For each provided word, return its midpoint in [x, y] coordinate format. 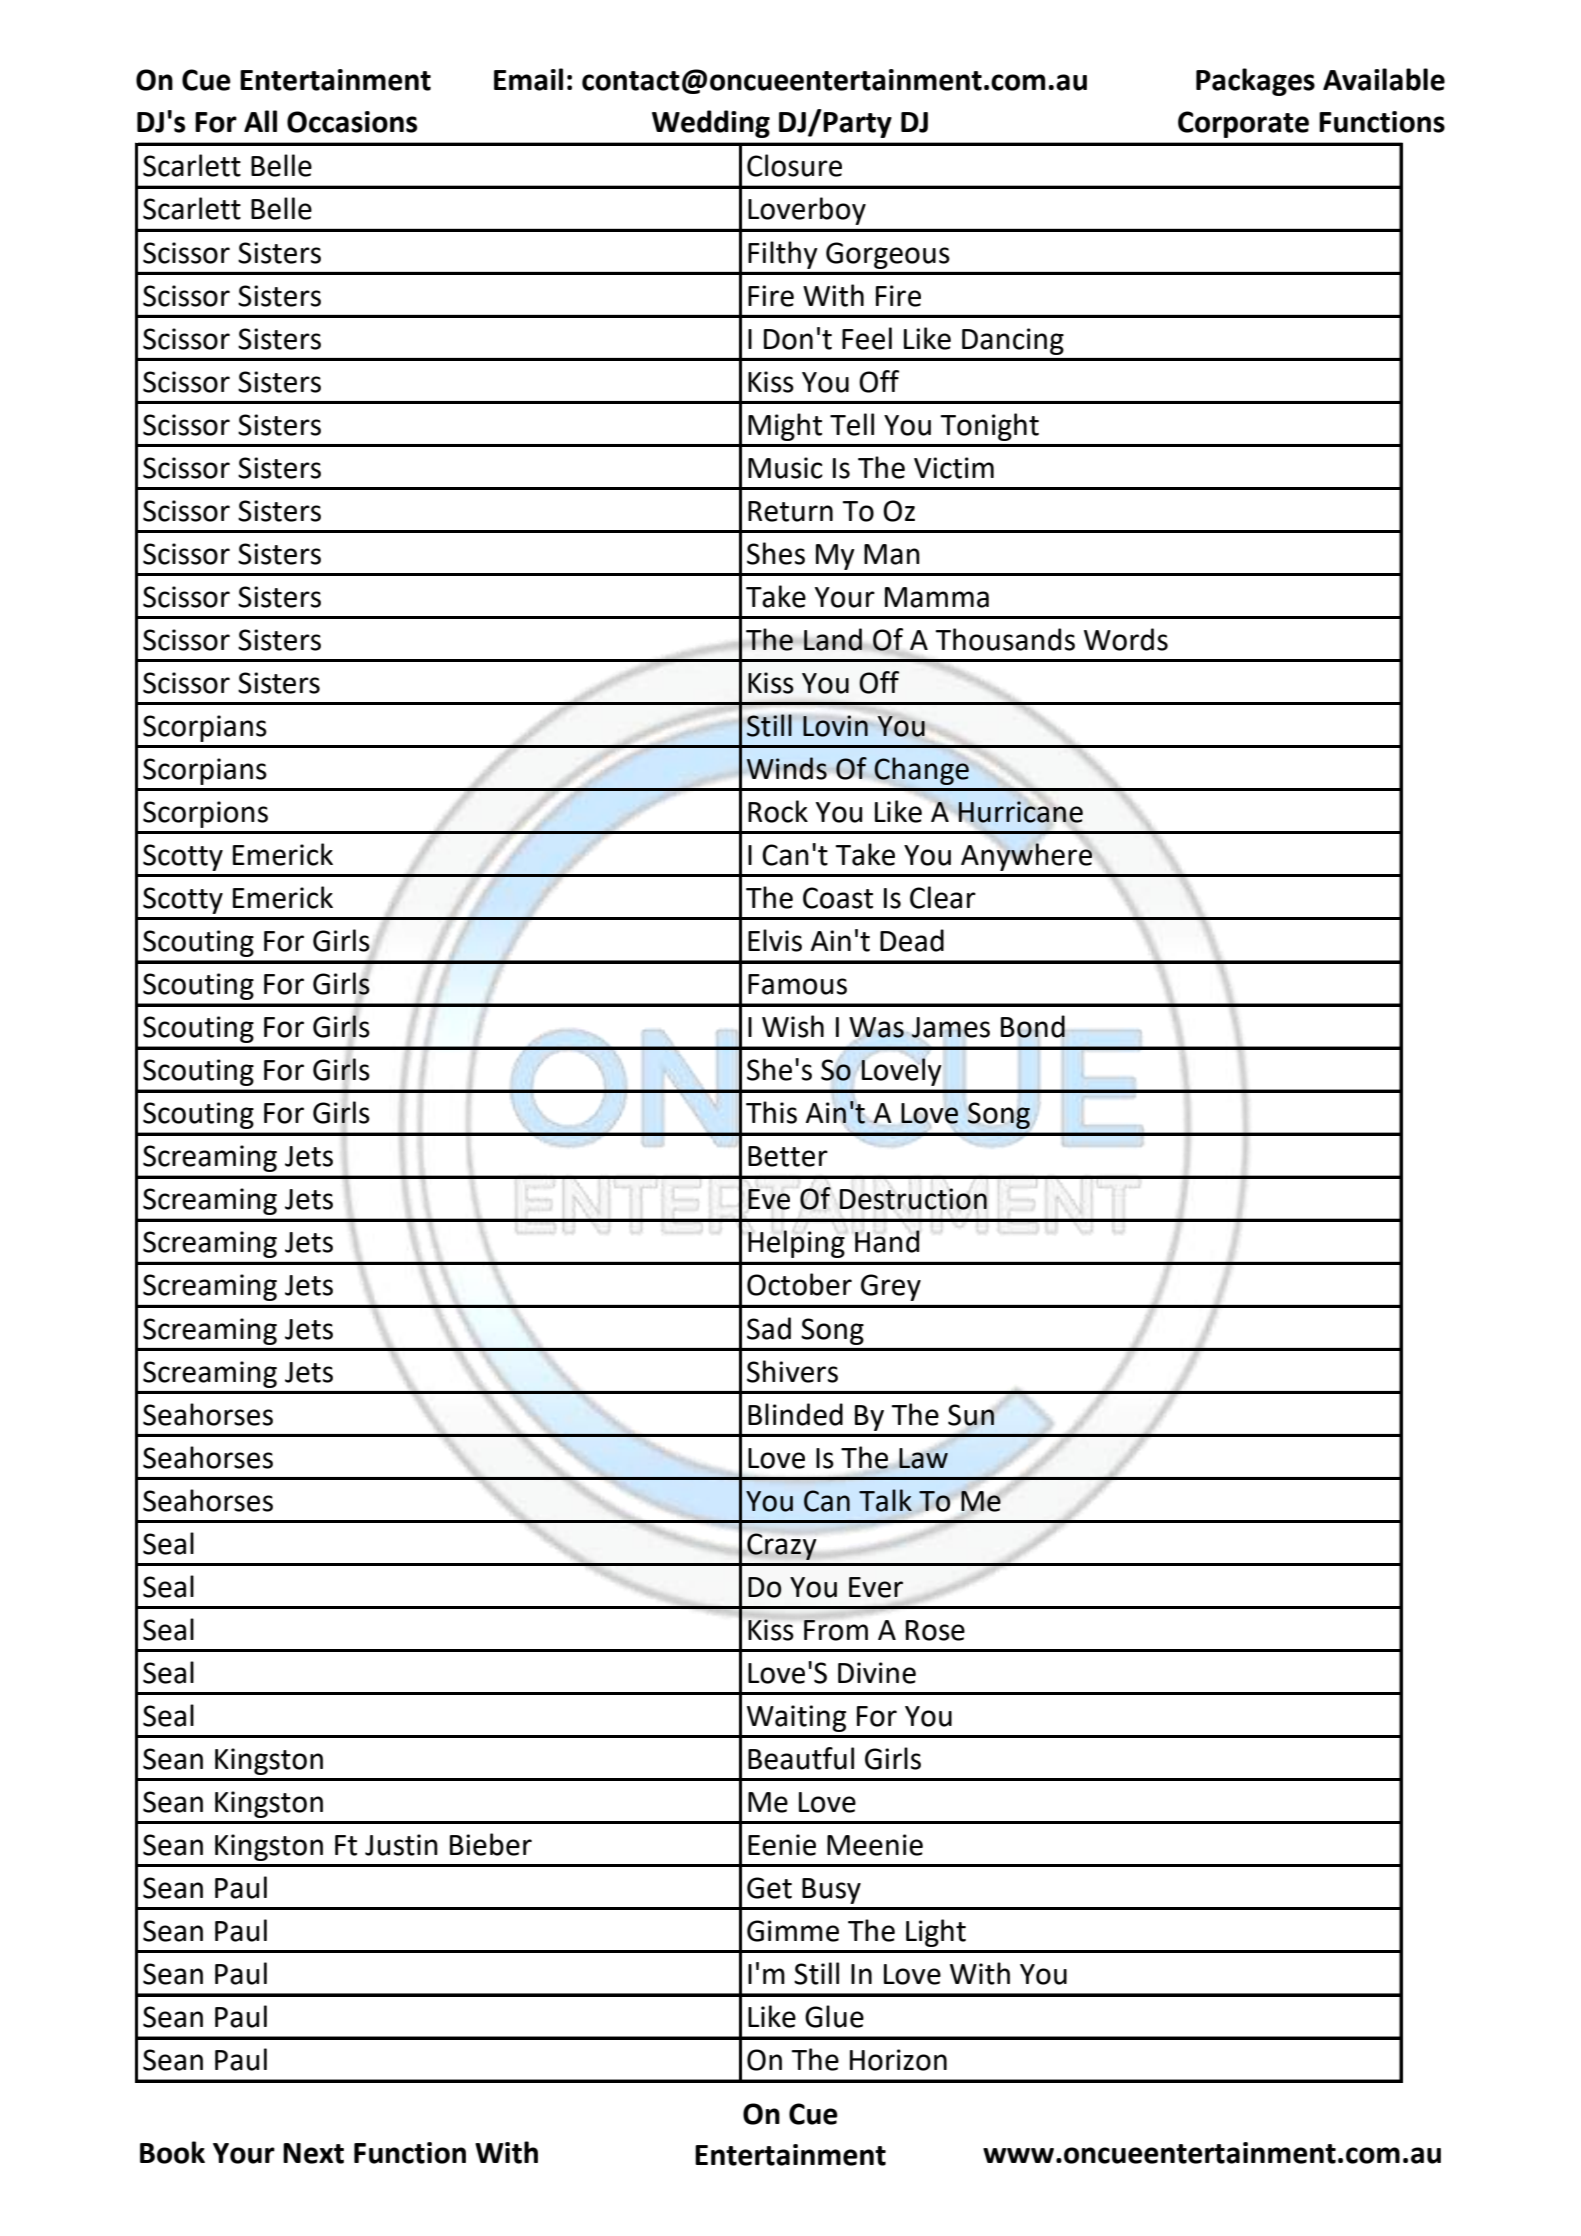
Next [313, 2153]
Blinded [795, 1414]
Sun [971, 1415]
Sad [769, 1328]
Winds [787, 768]
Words [1126, 639]
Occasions [352, 122]
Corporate [1243, 124]
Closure [794, 165]
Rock [778, 811]
